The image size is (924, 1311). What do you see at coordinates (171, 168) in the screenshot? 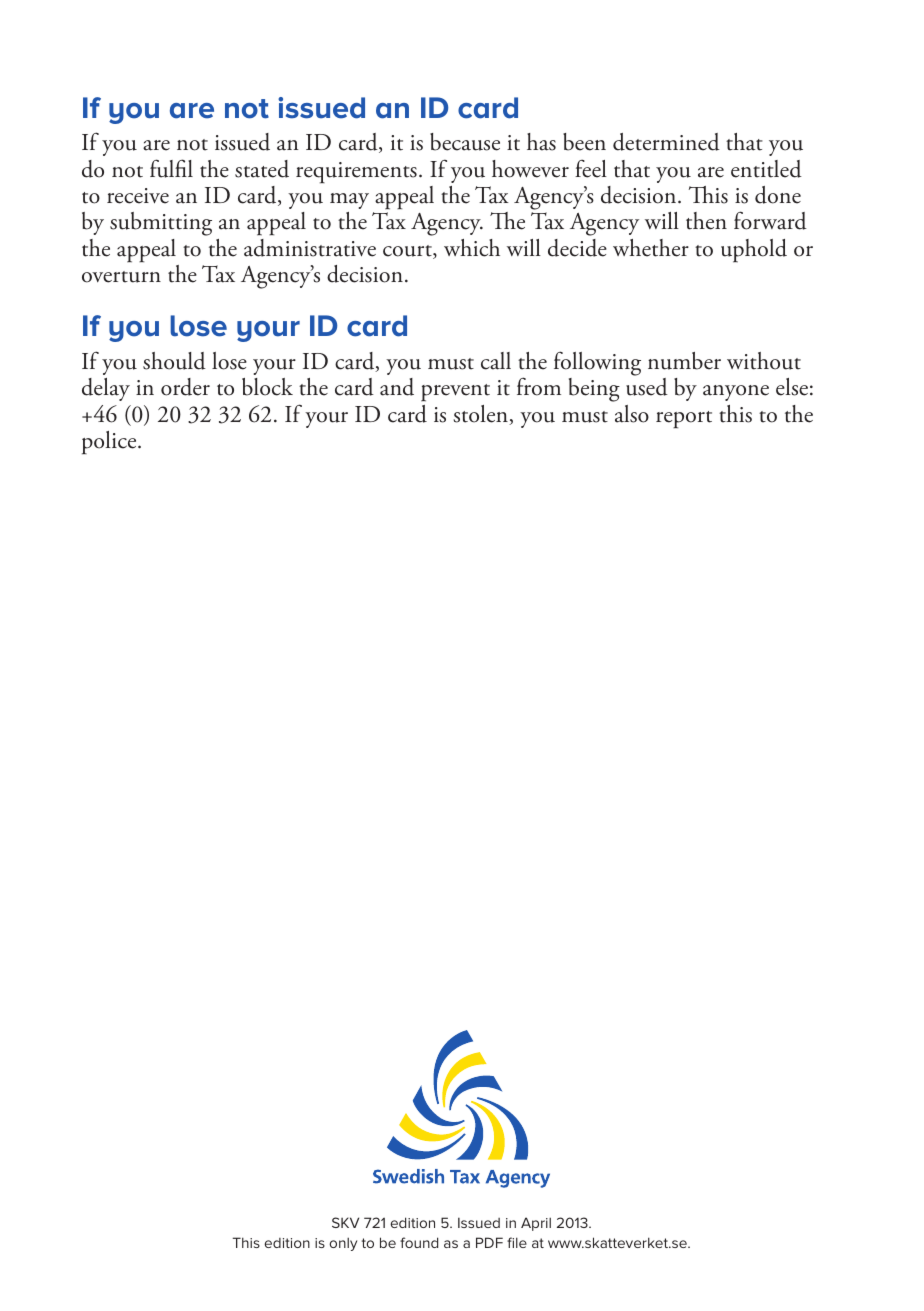
I see `fulfil` at bounding box center [171, 168].
